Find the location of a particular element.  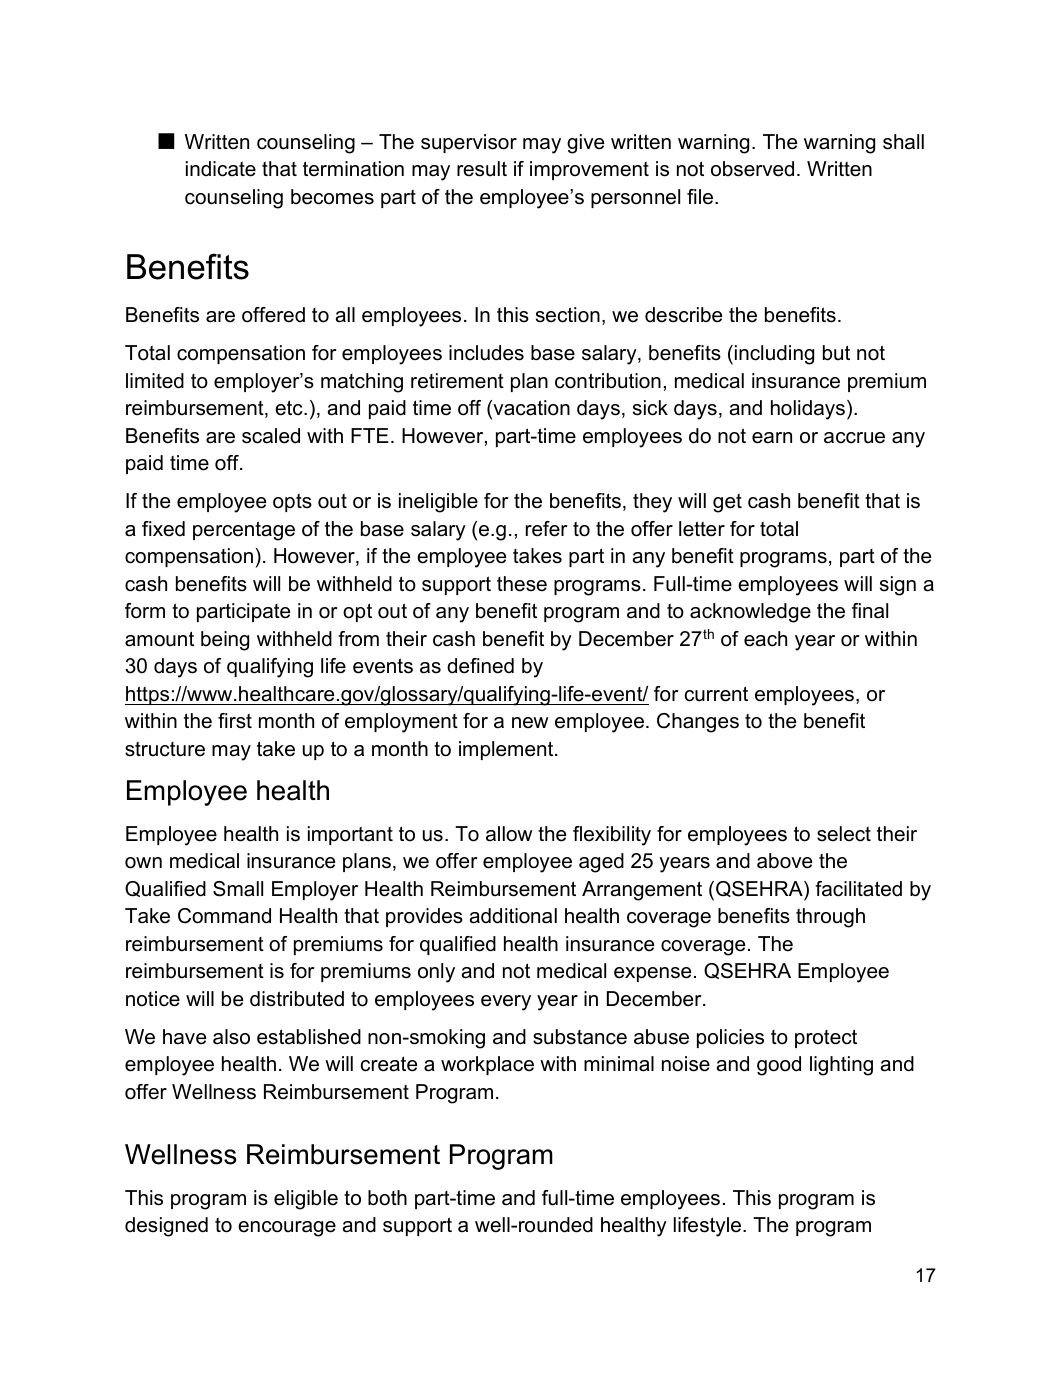

get is located at coordinates (727, 503).
